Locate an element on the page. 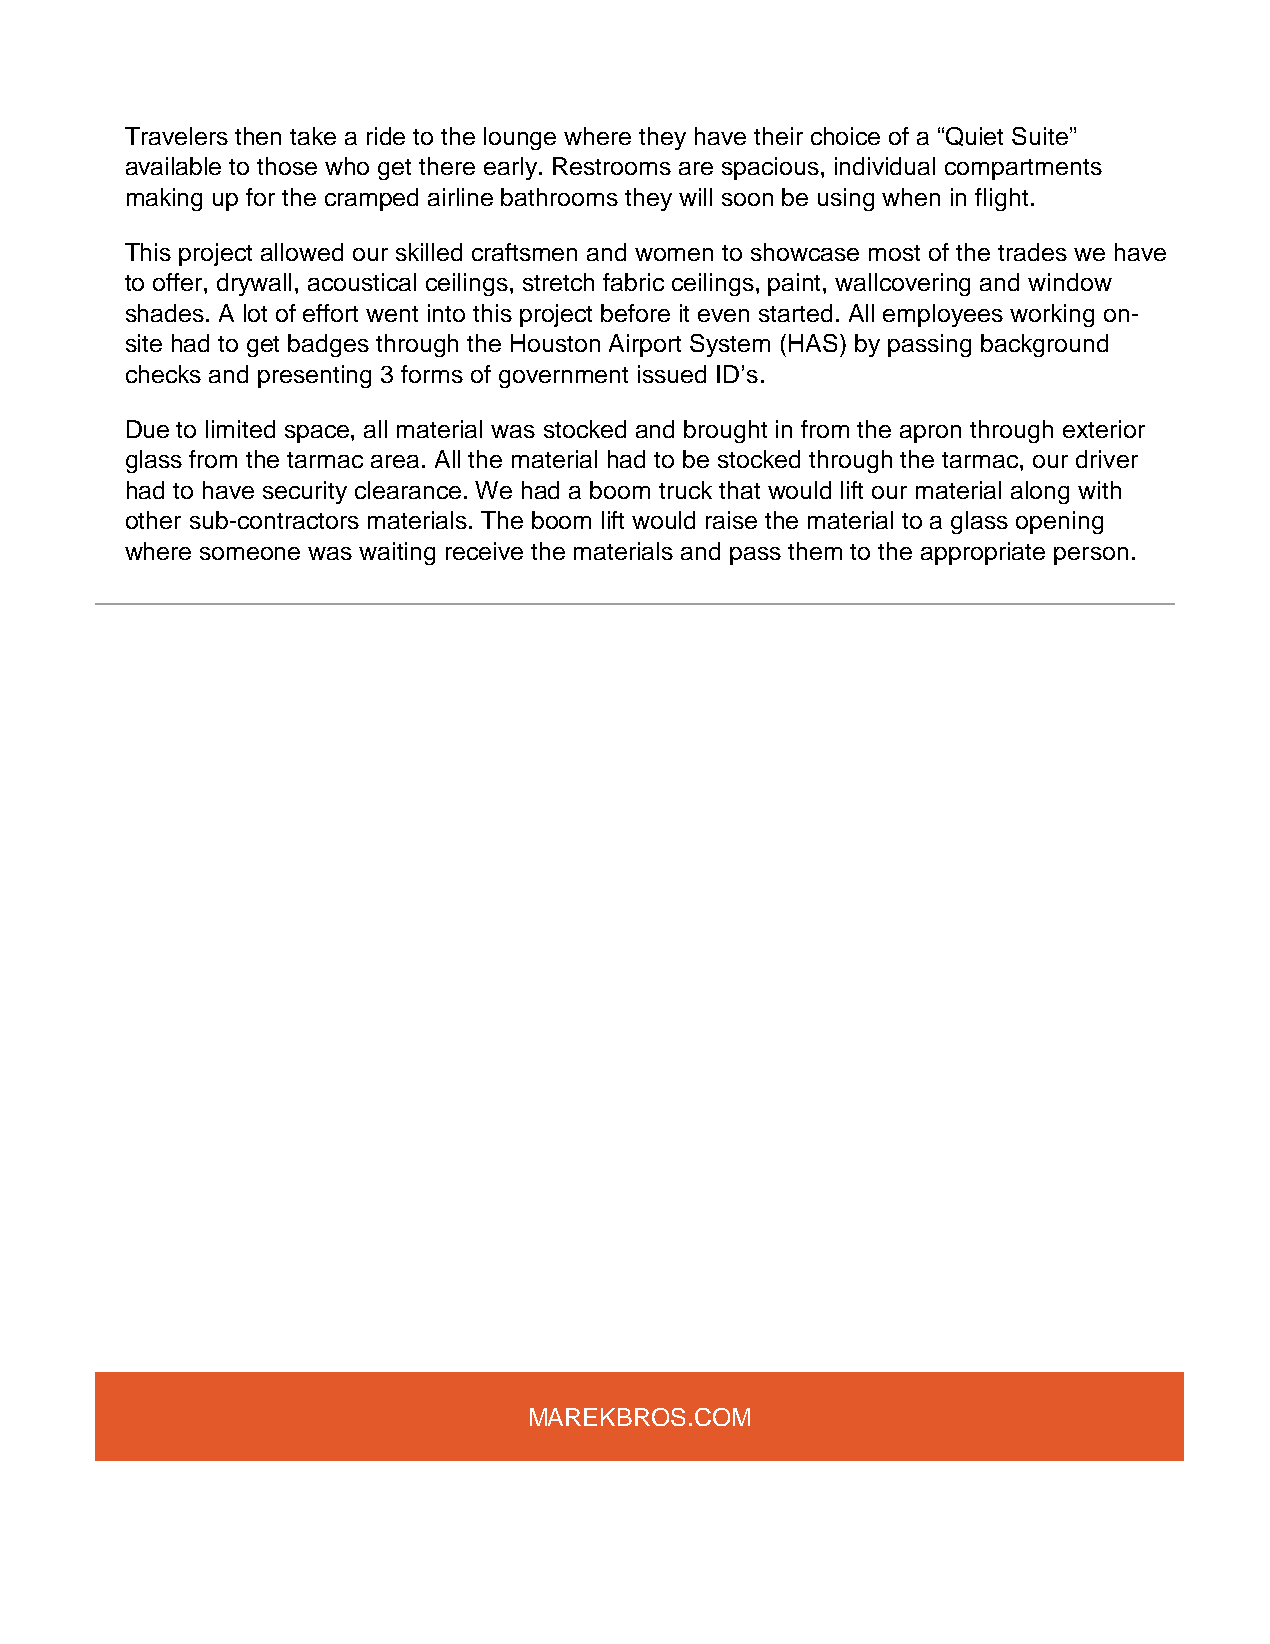  someone is located at coordinates (250, 553).
